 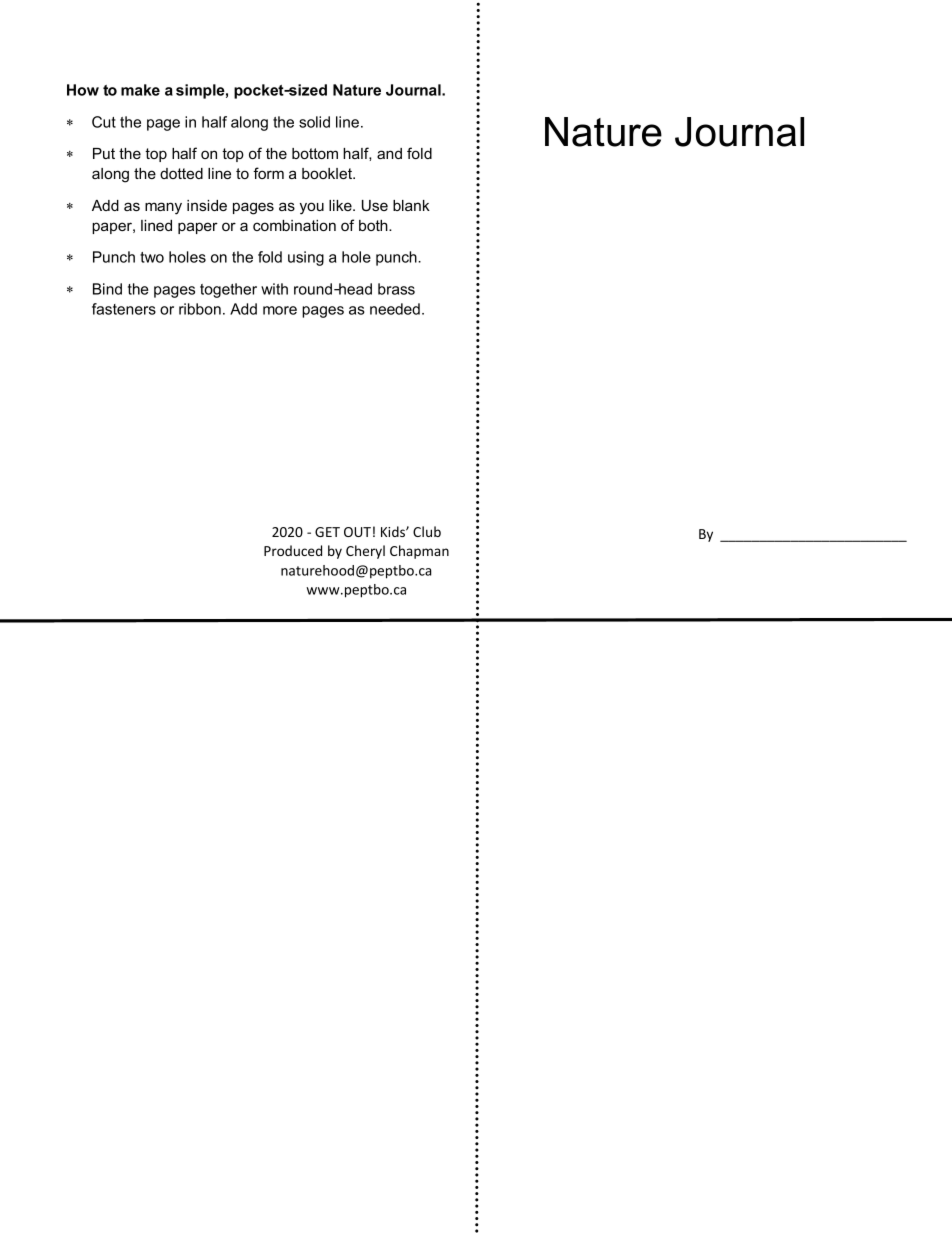 What do you see at coordinates (357, 532) in the screenshot?
I see `OUT` at bounding box center [357, 532].
